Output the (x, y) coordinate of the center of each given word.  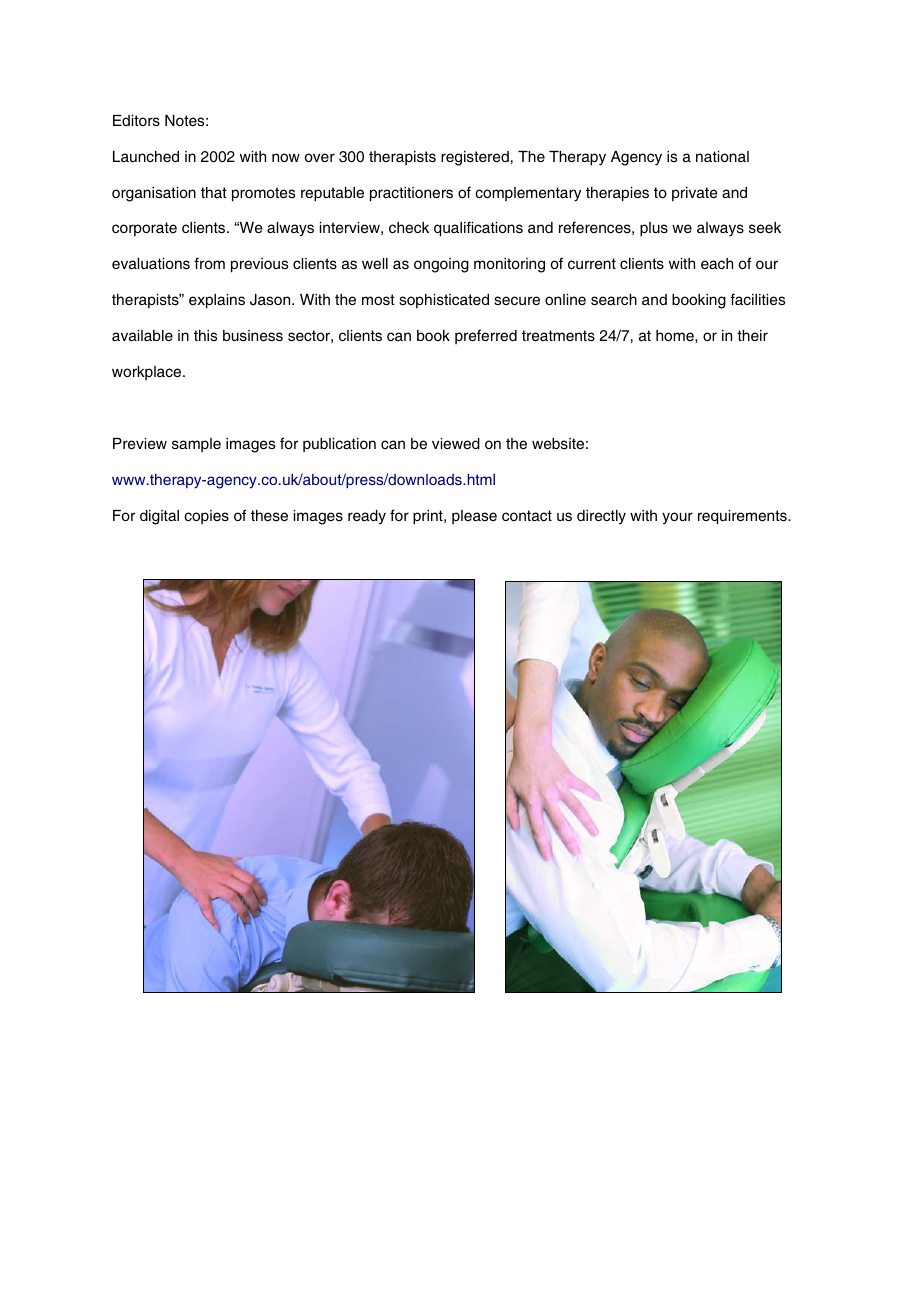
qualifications (478, 229)
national (722, 156)
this (205, 335)
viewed (456, 443)
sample (196, 445)
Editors (136, 120)
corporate (144, 229)
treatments (558, 335)
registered (475, 158)
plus (654, 229)
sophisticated (444, 301)
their (752, 335)
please (474, 517)
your (677, 518)
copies (206, 517)
